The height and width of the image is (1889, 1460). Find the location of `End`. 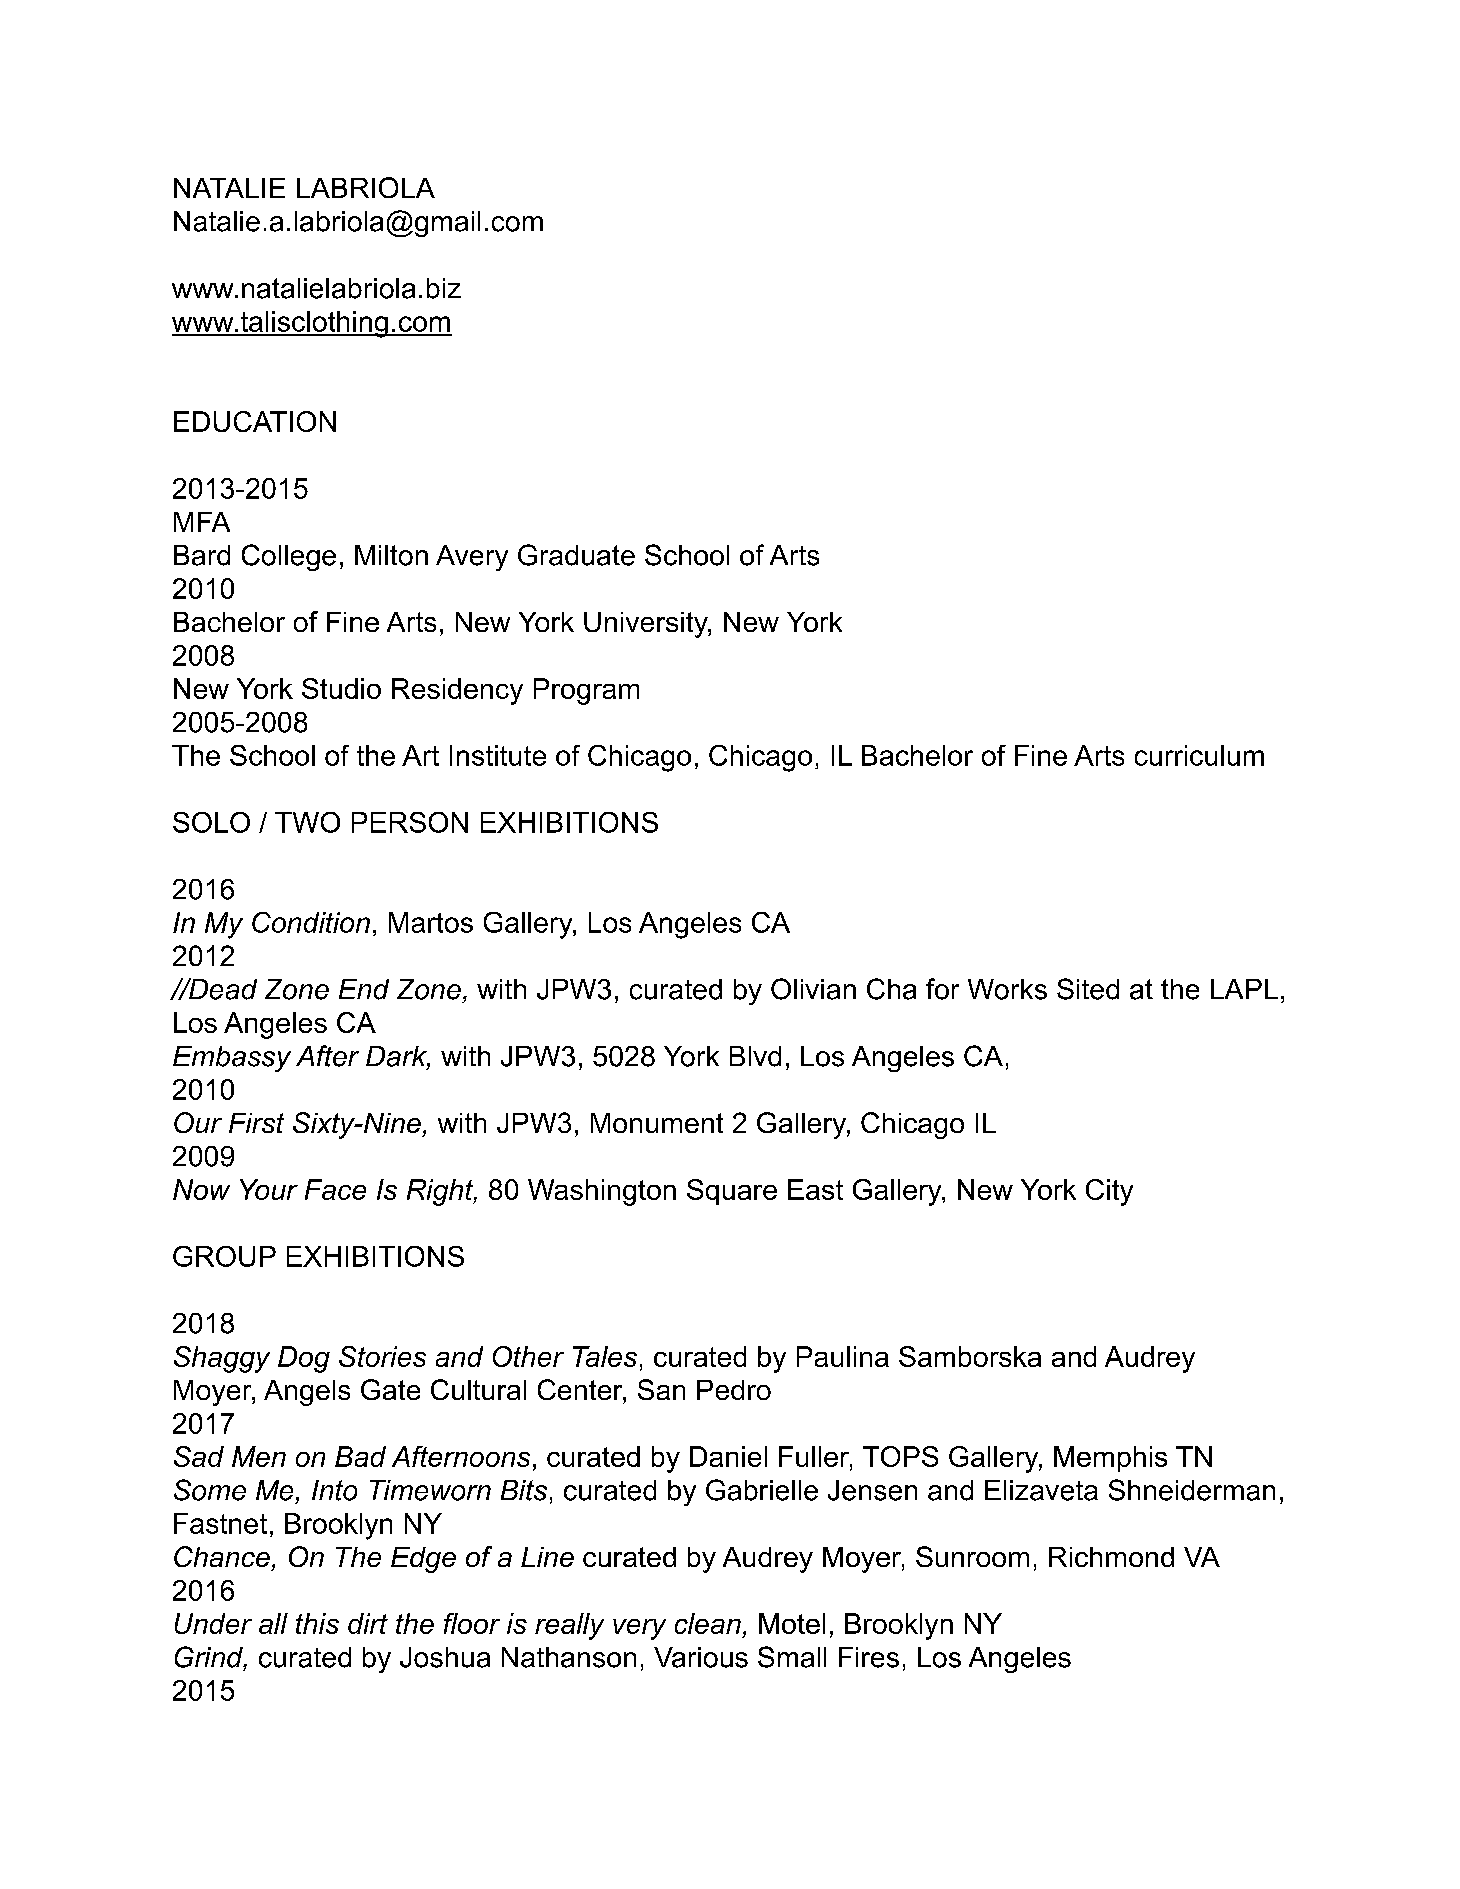

End is located at coordinates (364, 989).
